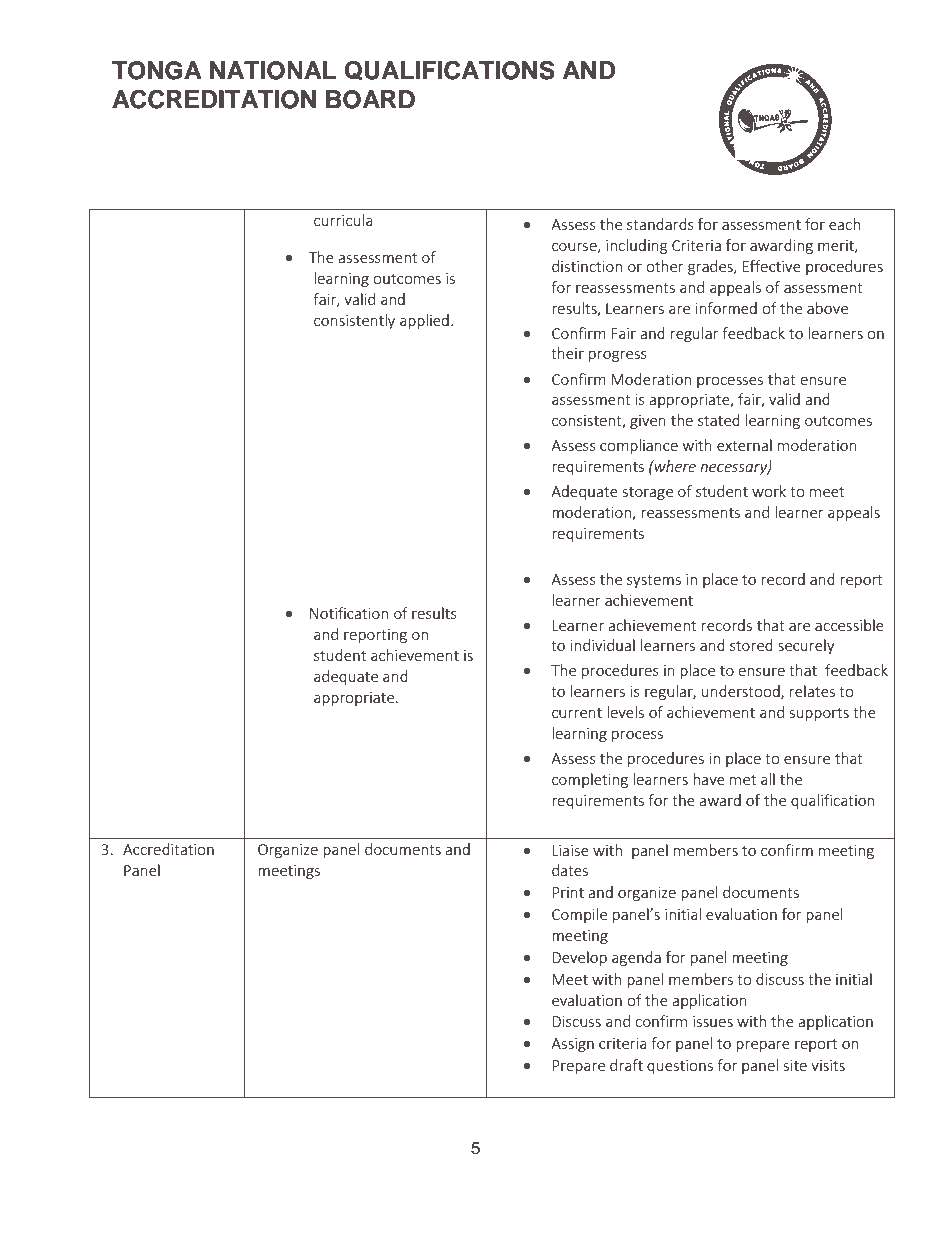 Image resolution: width=952 pixels, height=1233 pixels. What do you see at coordinates (768, 779) in the screenshot?
I see `all` at bounding box center [768, 779].
